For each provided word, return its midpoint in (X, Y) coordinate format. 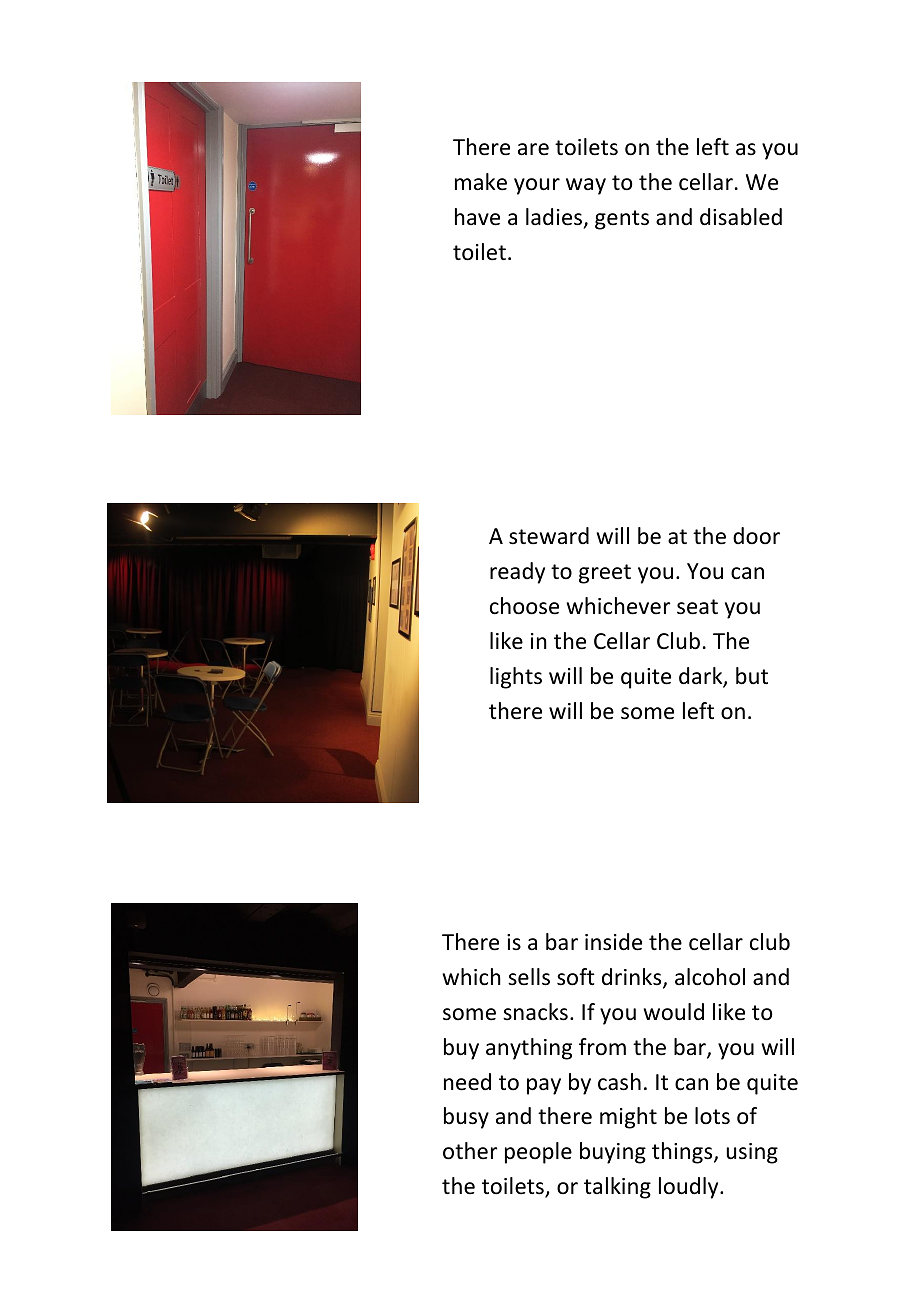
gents (622, 220)
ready (517, 573)
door (756, 536)
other (470, 1151)
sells (529, 977)
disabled (741, 217)
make (481, 182)
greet (605, 574)
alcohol (710, 977)
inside (613, 942)
